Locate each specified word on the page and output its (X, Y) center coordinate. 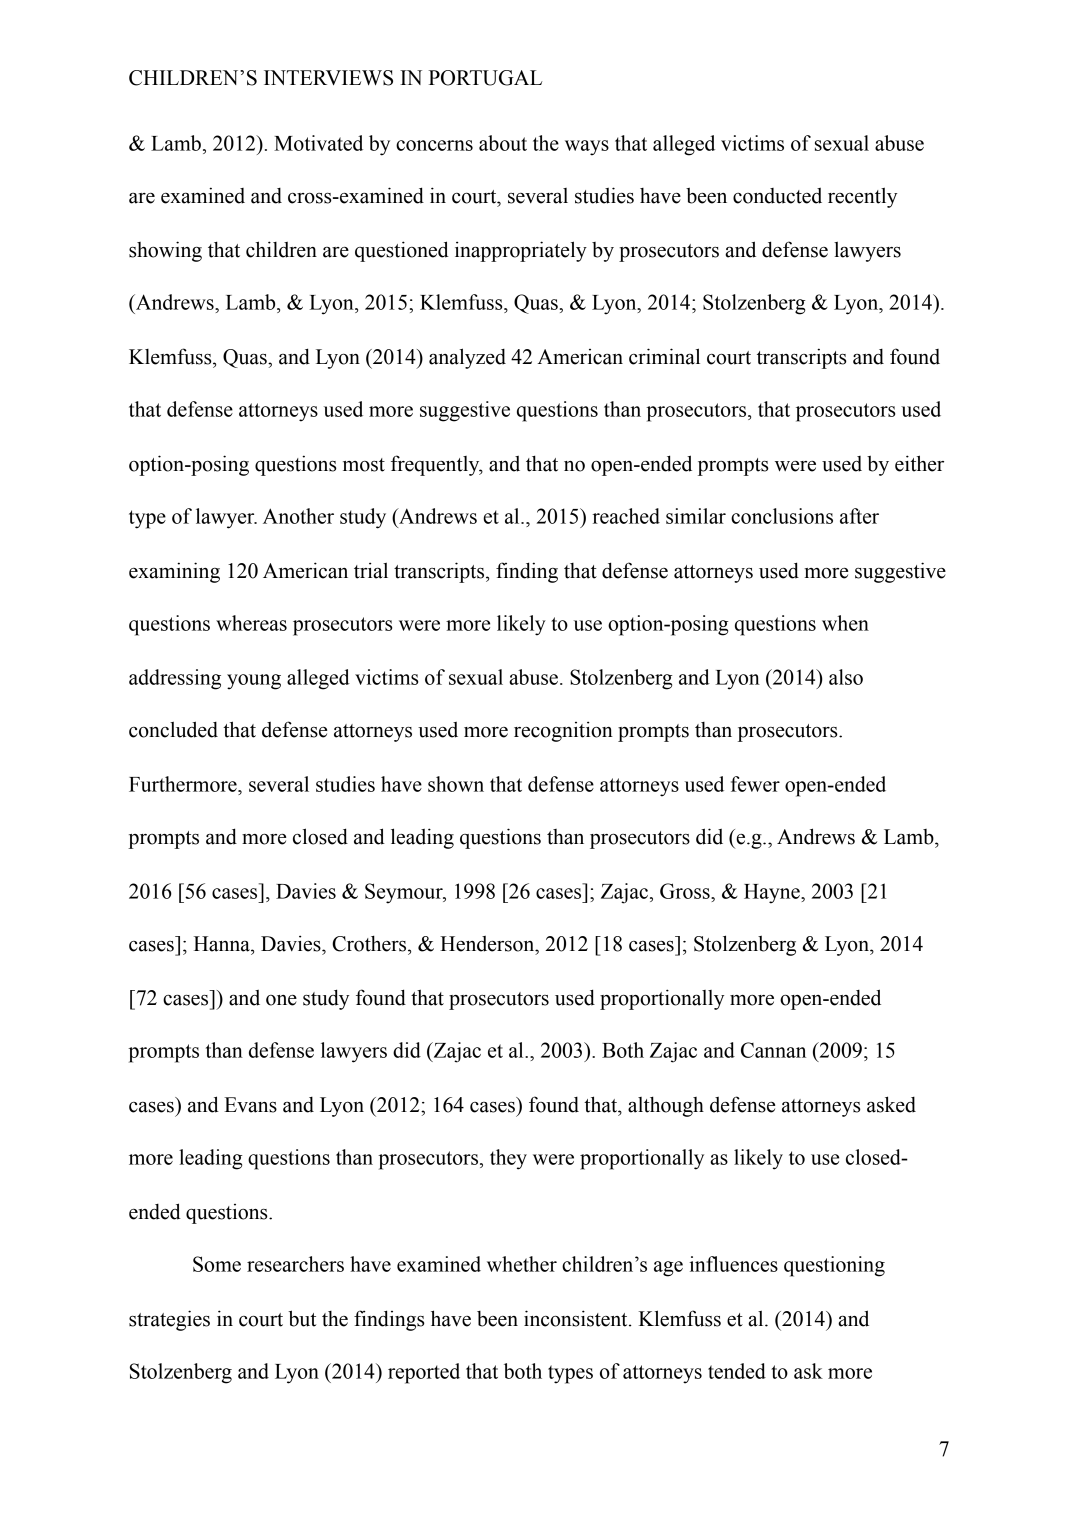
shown (456, 784)
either (919, 463)
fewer (755, 784)
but (302, 1318)
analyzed (467, 358)
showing (165, 251)
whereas (251, 623)
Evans (250, 1105)
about (503, 143)
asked (891, 1104)
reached (626, 516)
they (508, 1159)
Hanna (223, 944)
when (845, 623)
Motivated (318, 143)
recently (862, 197)
